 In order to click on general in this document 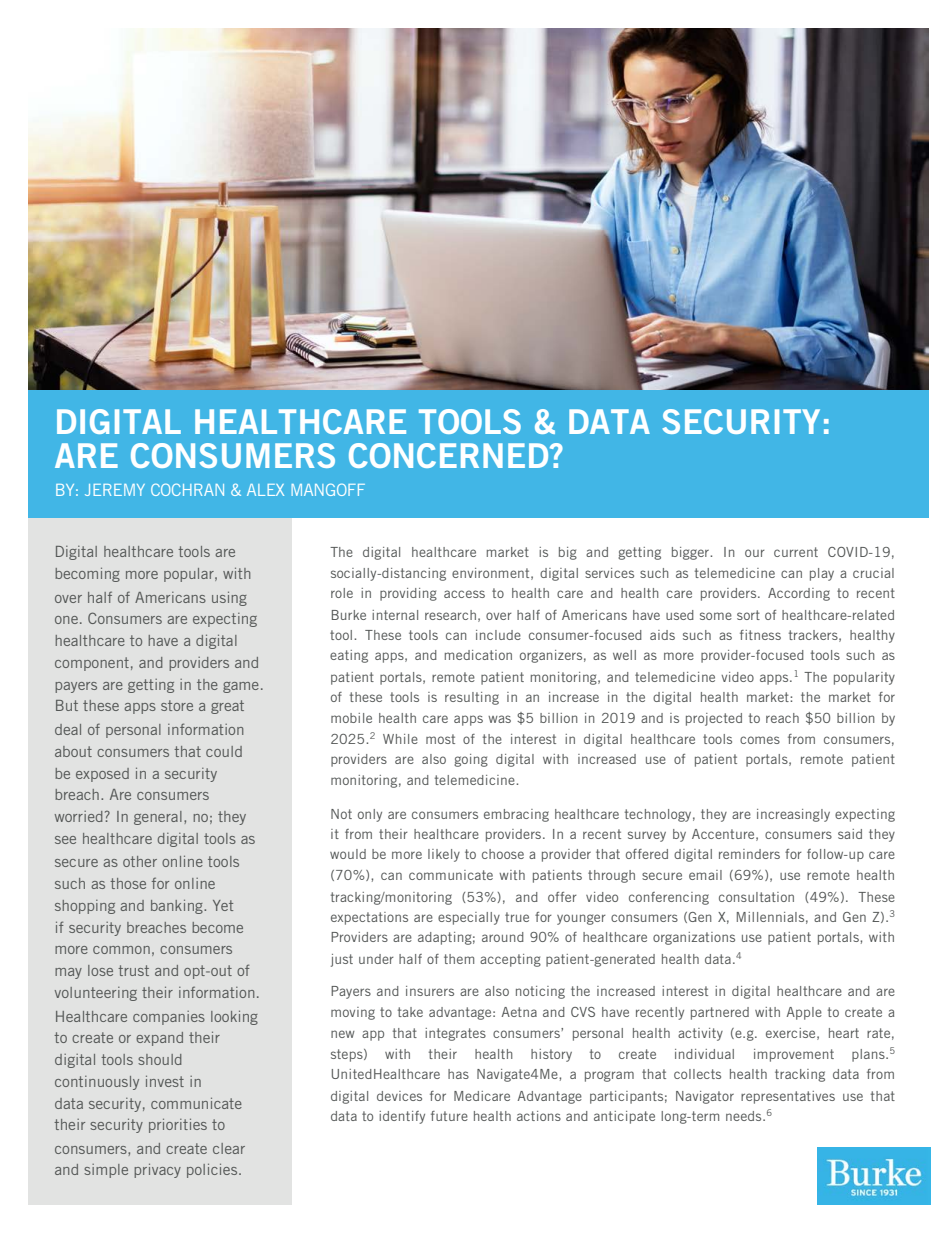, I will do `click(158, 818)`.
